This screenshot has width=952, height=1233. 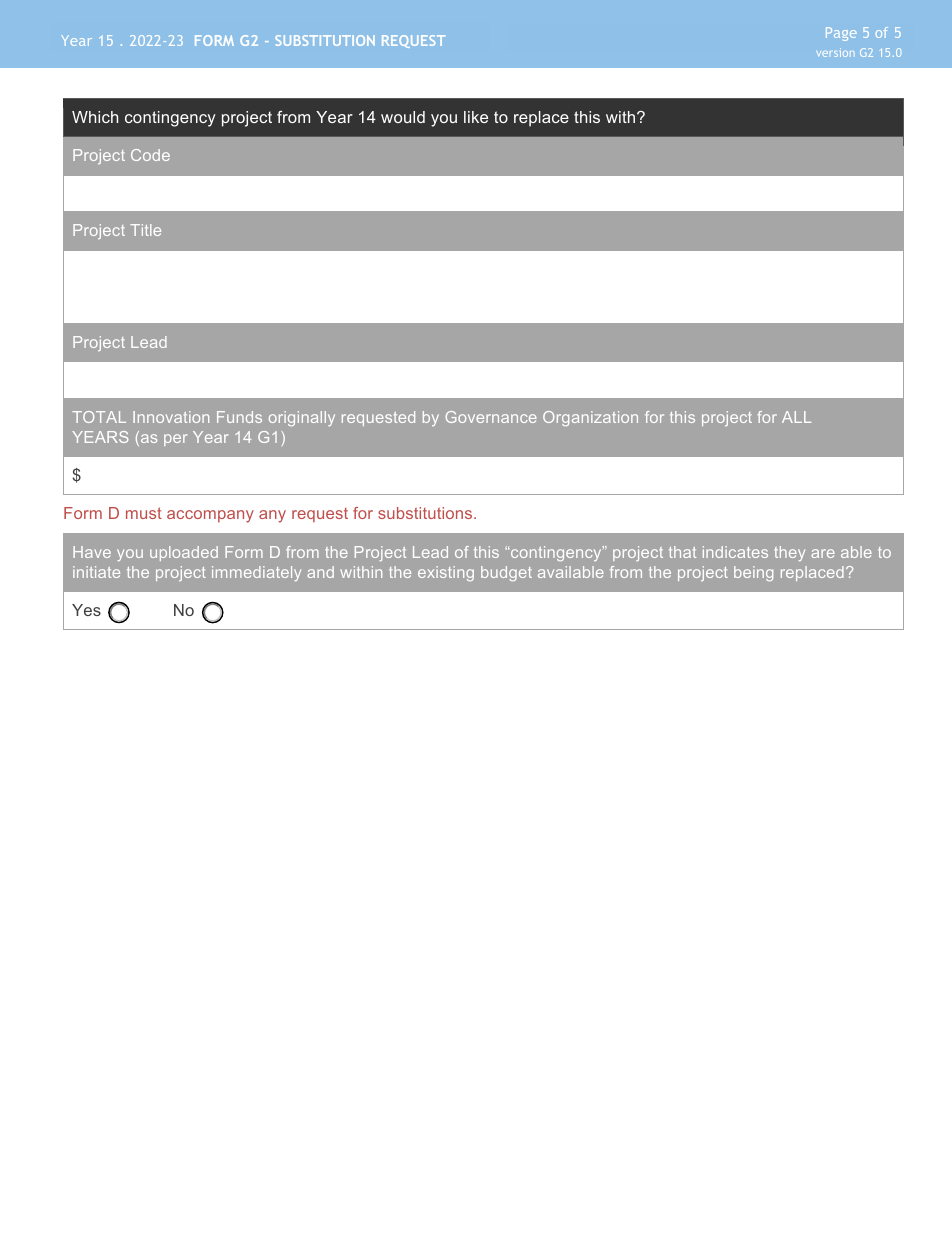 What do you see at coordinates (302, 418) in the screenshot?
I see `originally` at bounding box center [302, 418].
